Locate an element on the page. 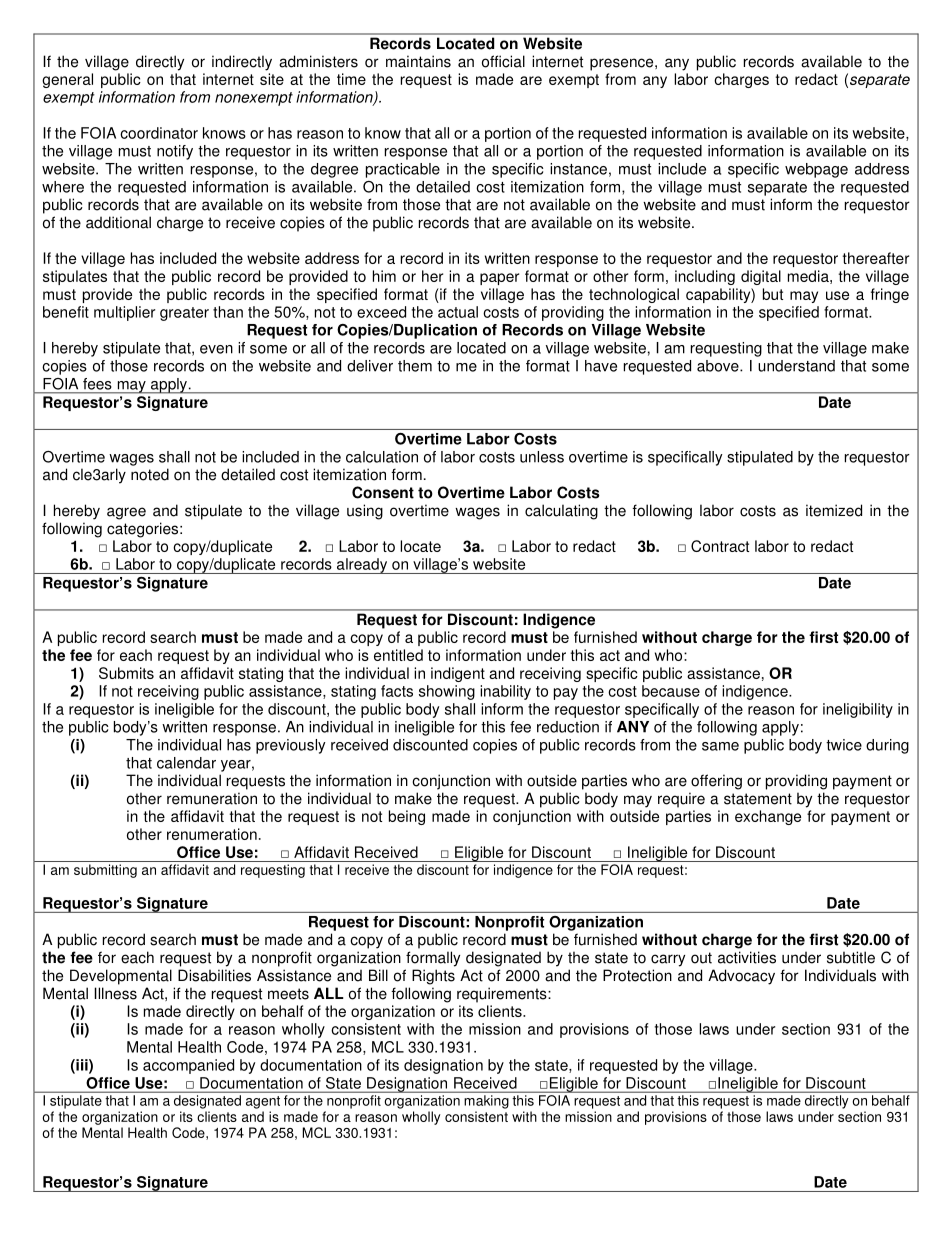 Image resolution: width=952 pixels, height=1233 pixels. accompanied is located at coordinates (188, 1066).
